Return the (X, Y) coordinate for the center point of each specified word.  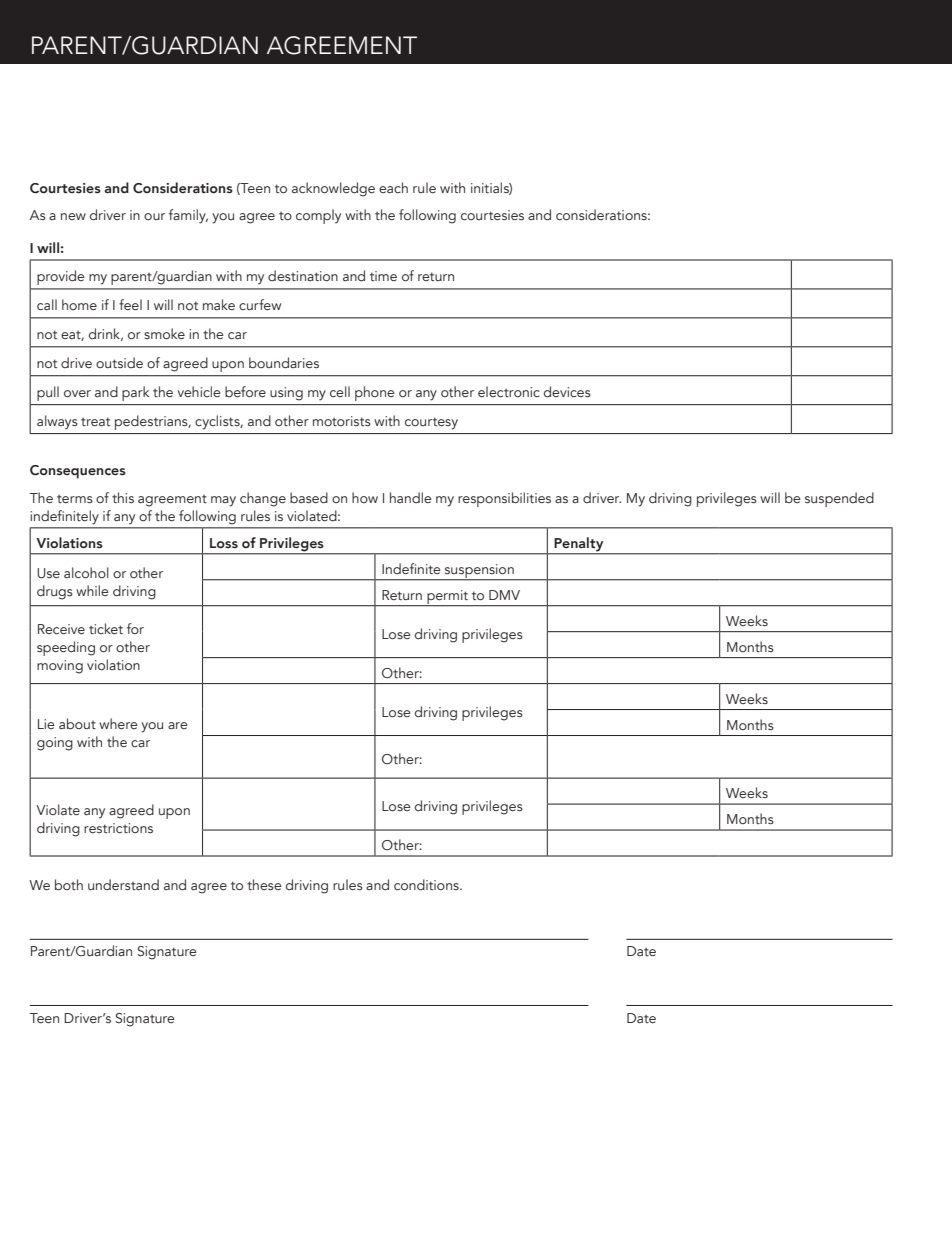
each (393, 187)
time (383, 276)
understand (123, 884)
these (264, 884)
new (73, 216)
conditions (427, 885)
